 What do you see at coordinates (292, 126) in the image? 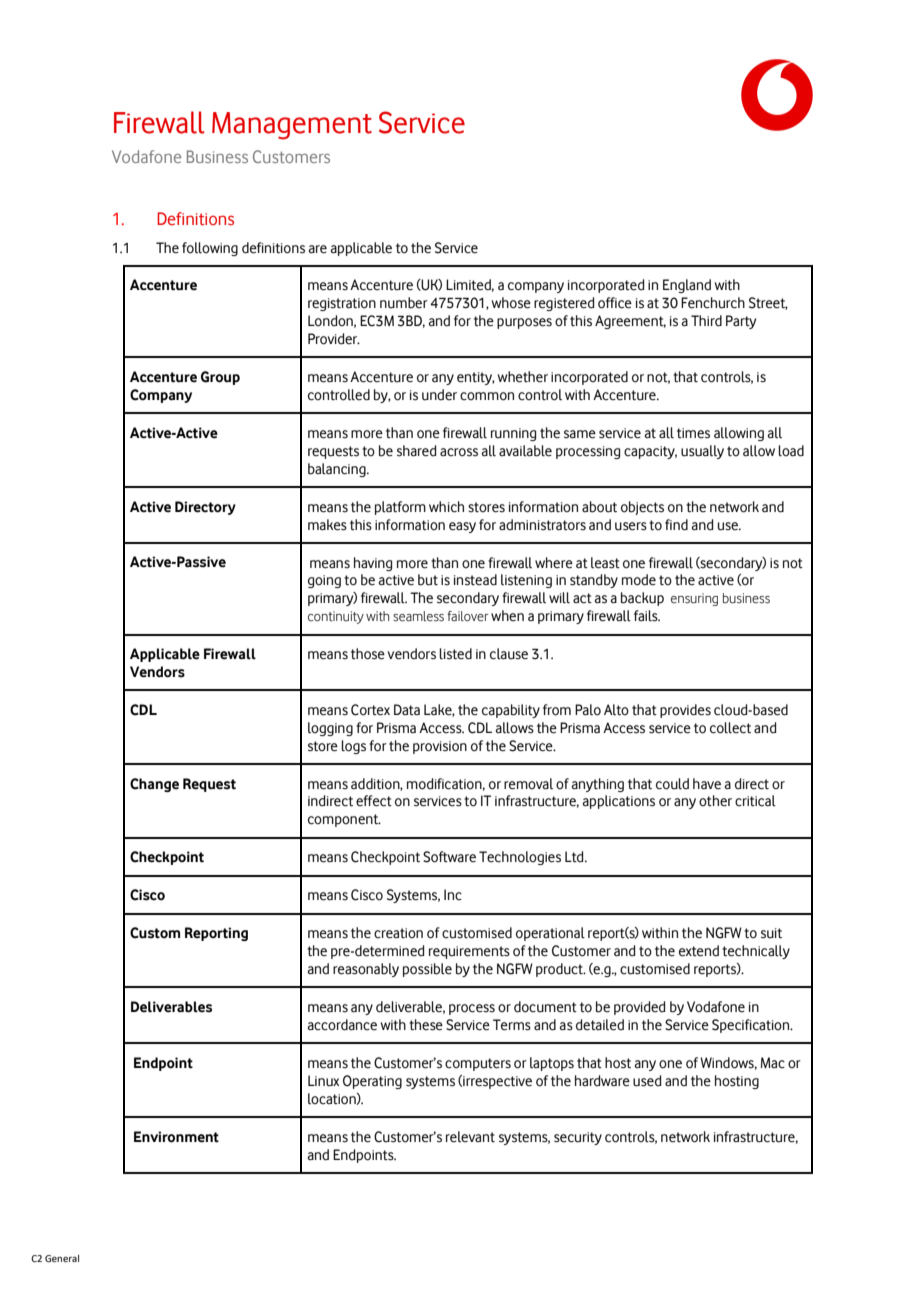
I see `Management` at bounding box center [292, 126].
